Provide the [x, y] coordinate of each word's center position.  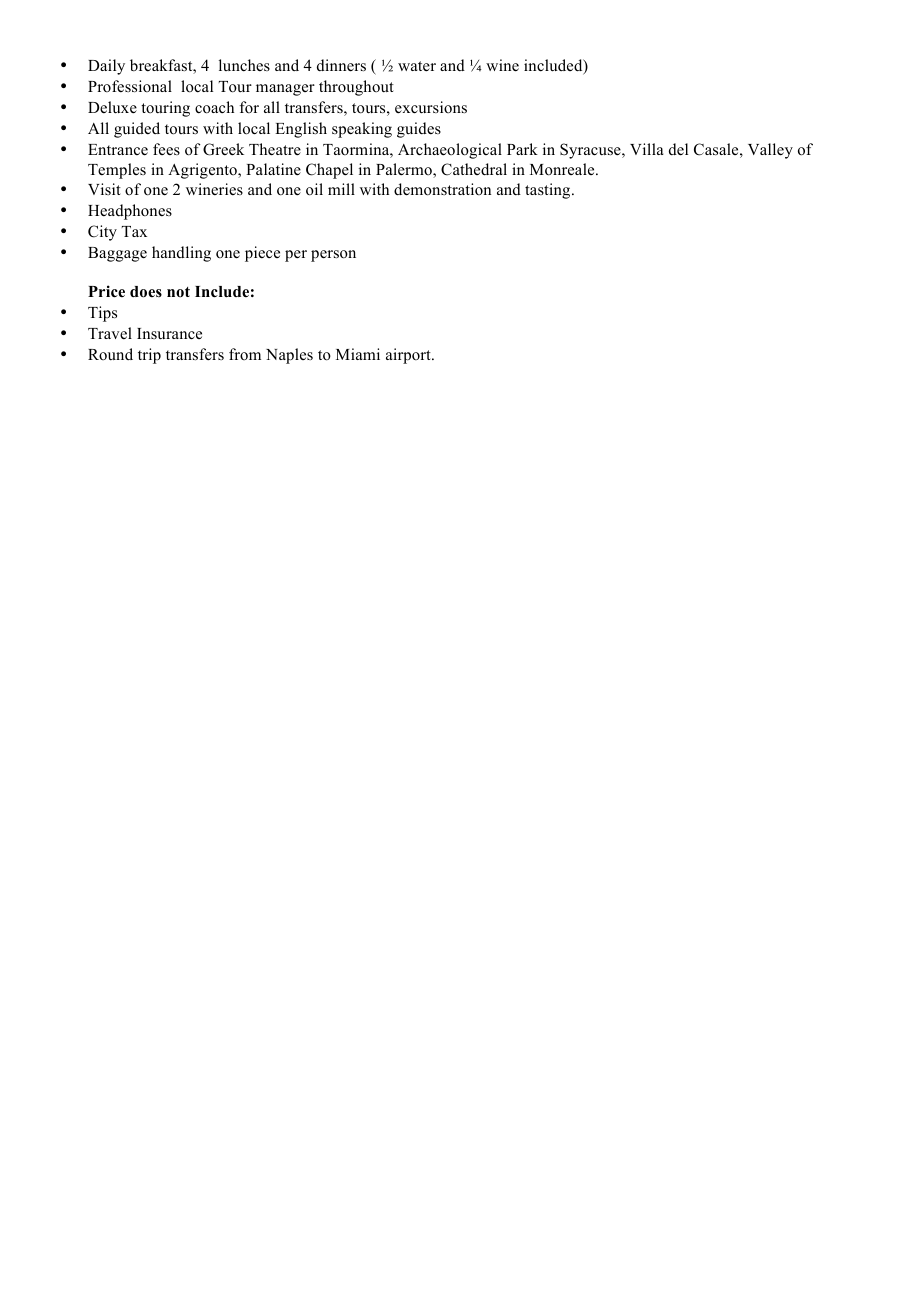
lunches [244, 65]
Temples [117, 171]
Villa [647, 149]
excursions [431, 107]
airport [409, 356]
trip [149, 356]
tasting [549, 191]
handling [181, 254]
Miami [358, 354]
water [417, 66]
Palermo [405, 170]
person [333, 256]
